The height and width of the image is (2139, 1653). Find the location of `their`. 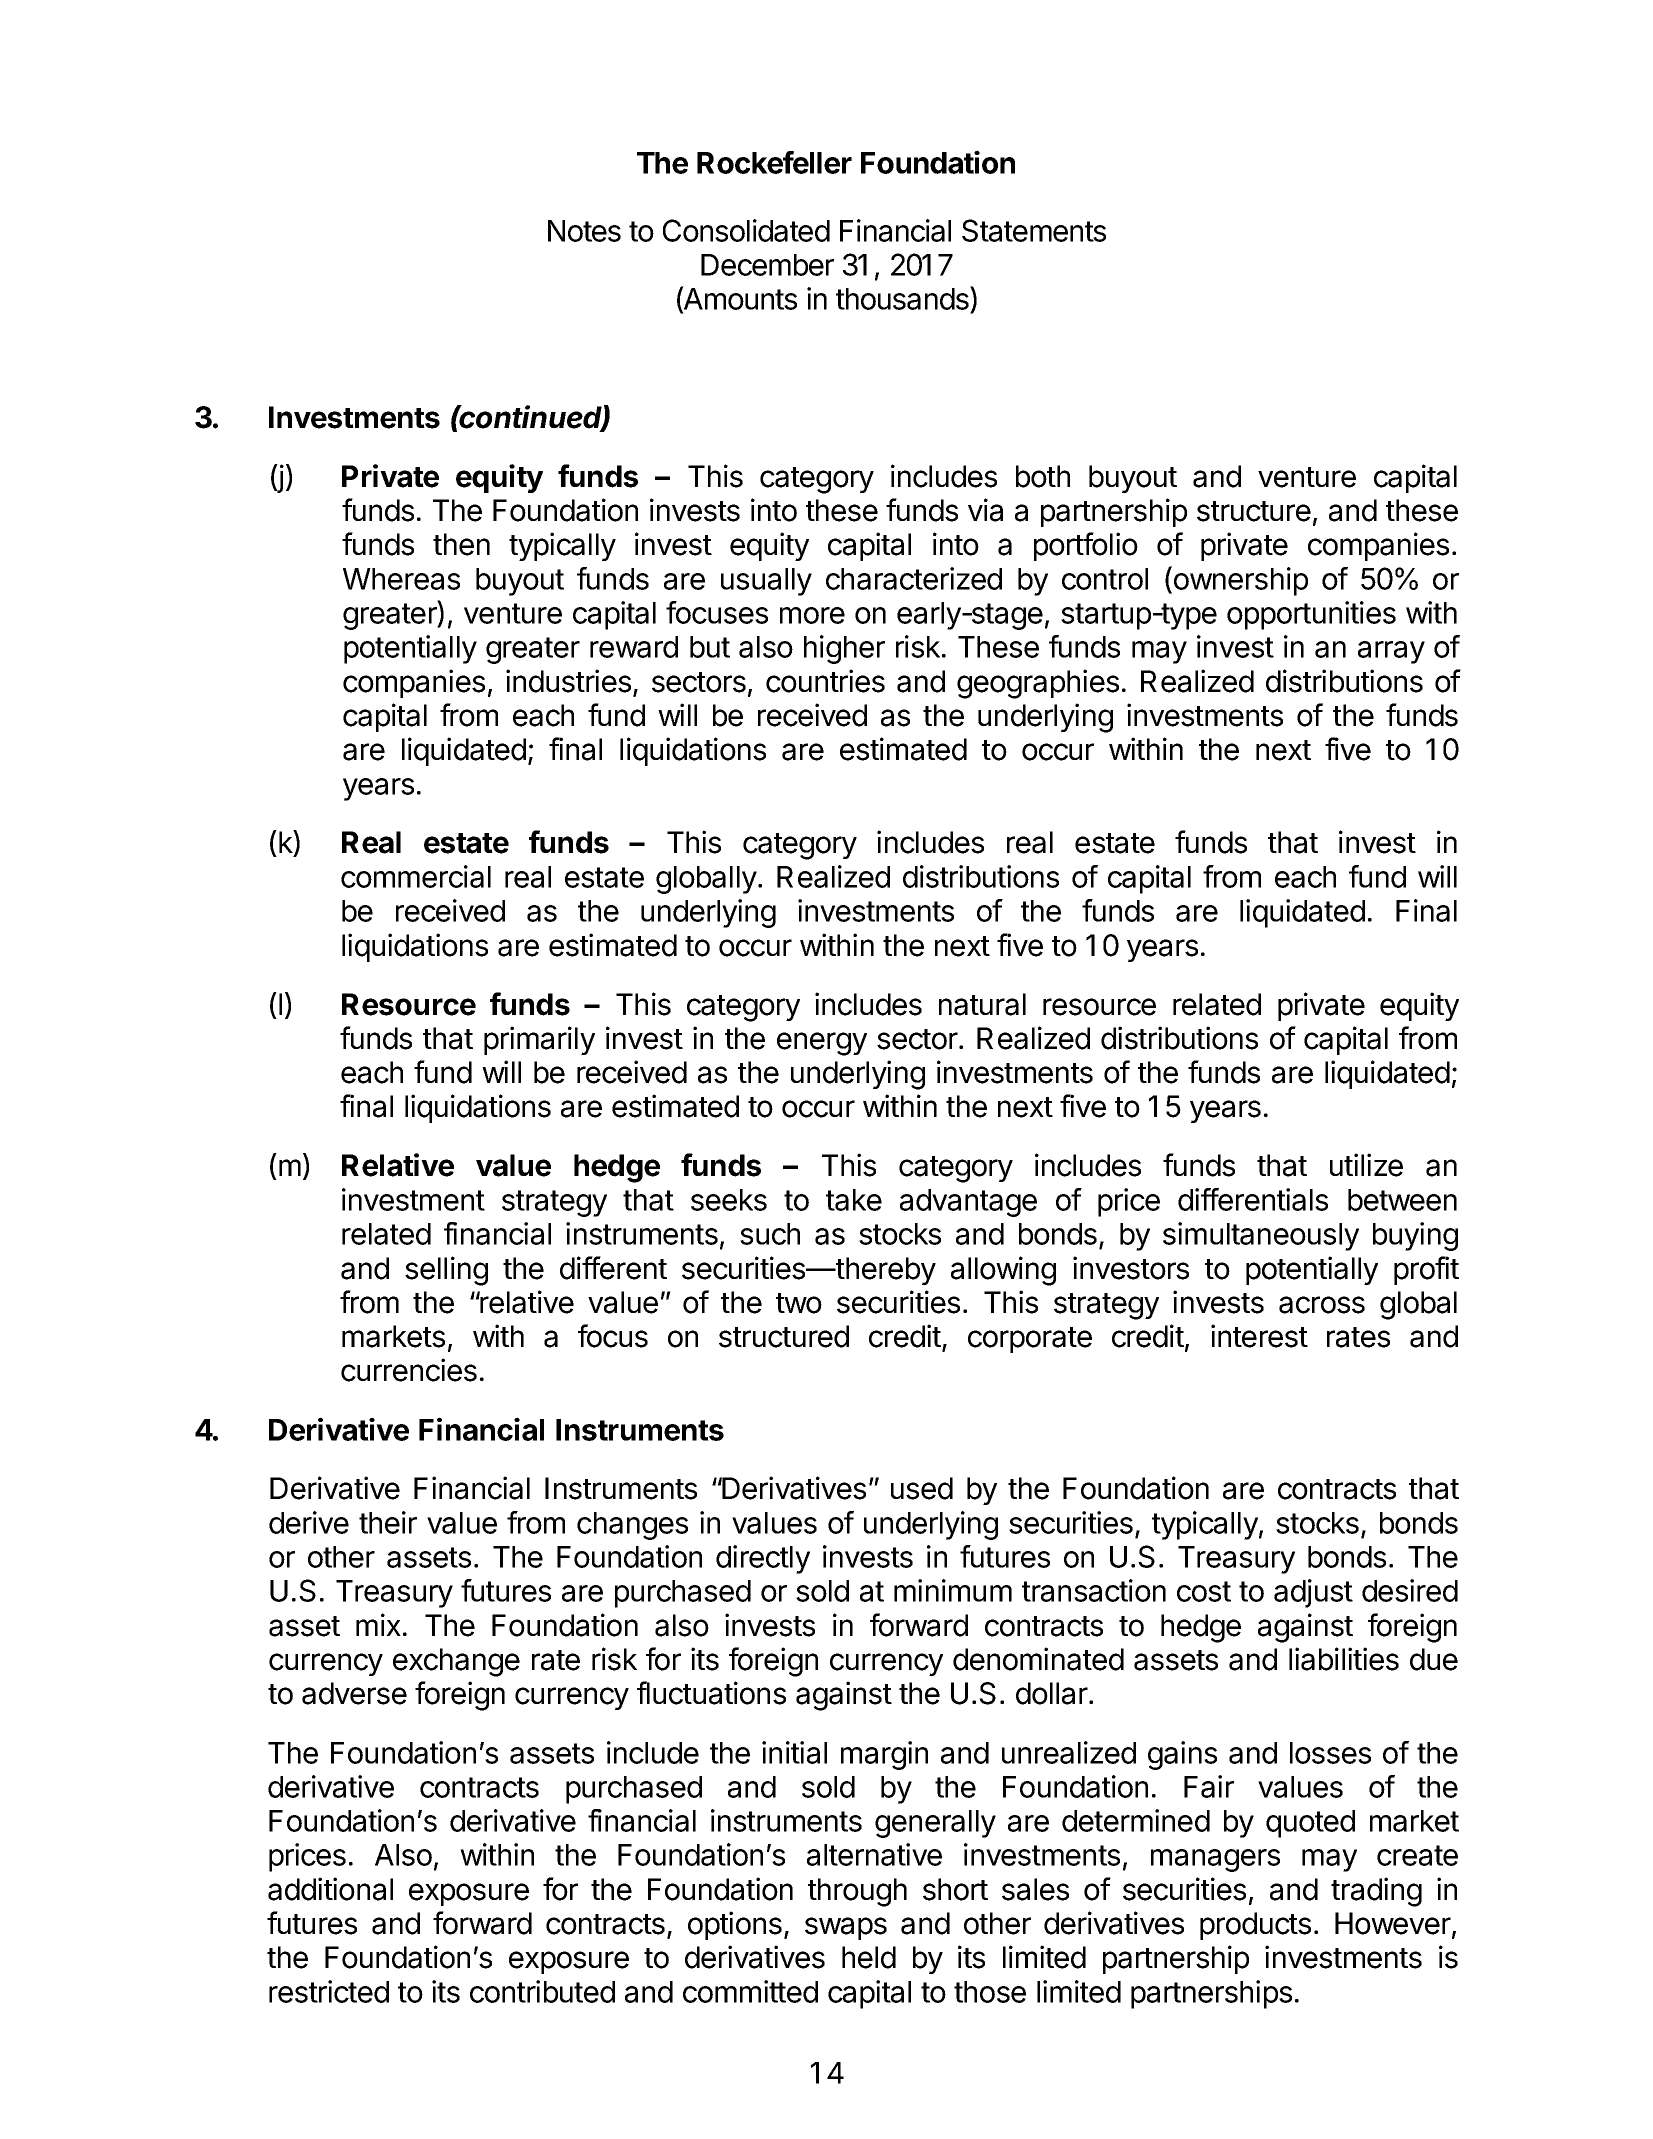

their is located at coordinates (388, 1522).
